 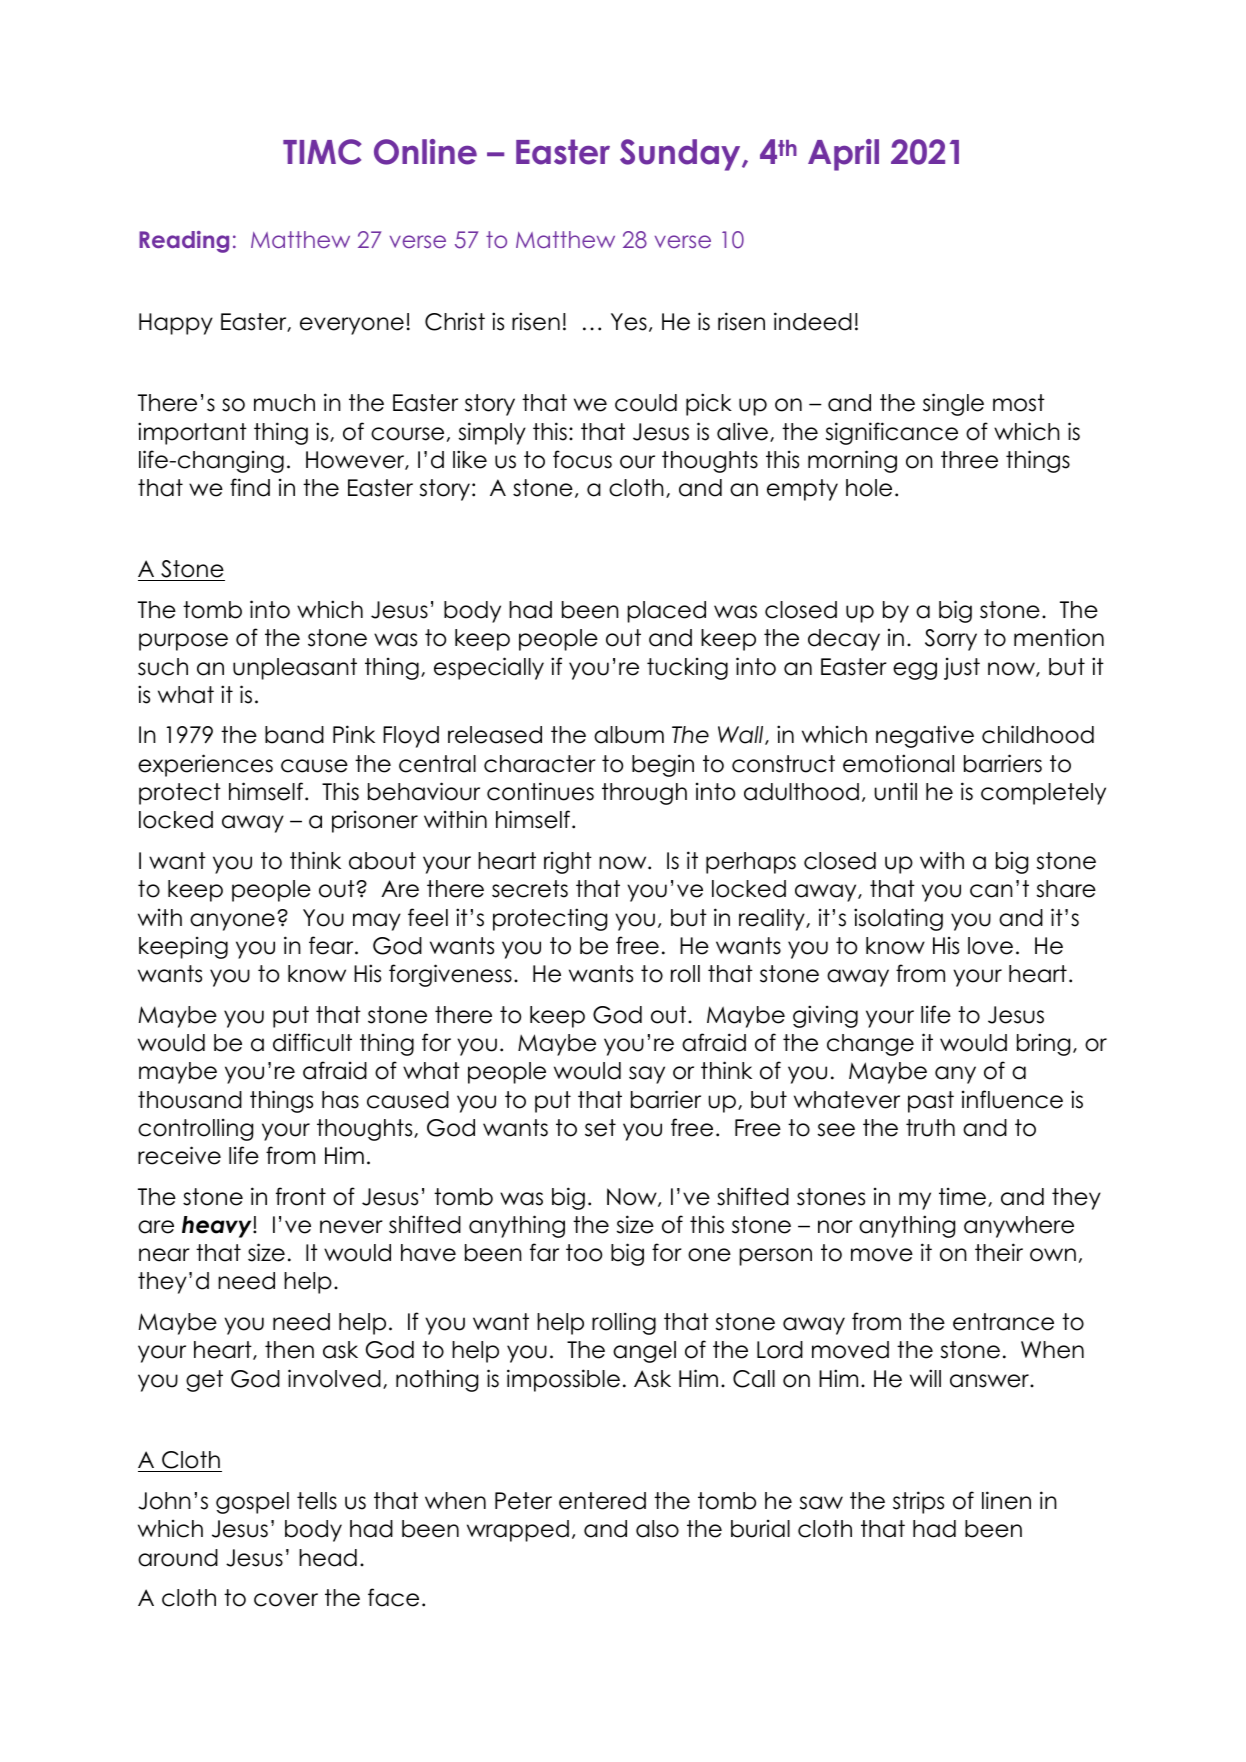 I want to click on cover, so click(x=286, y=1600).
